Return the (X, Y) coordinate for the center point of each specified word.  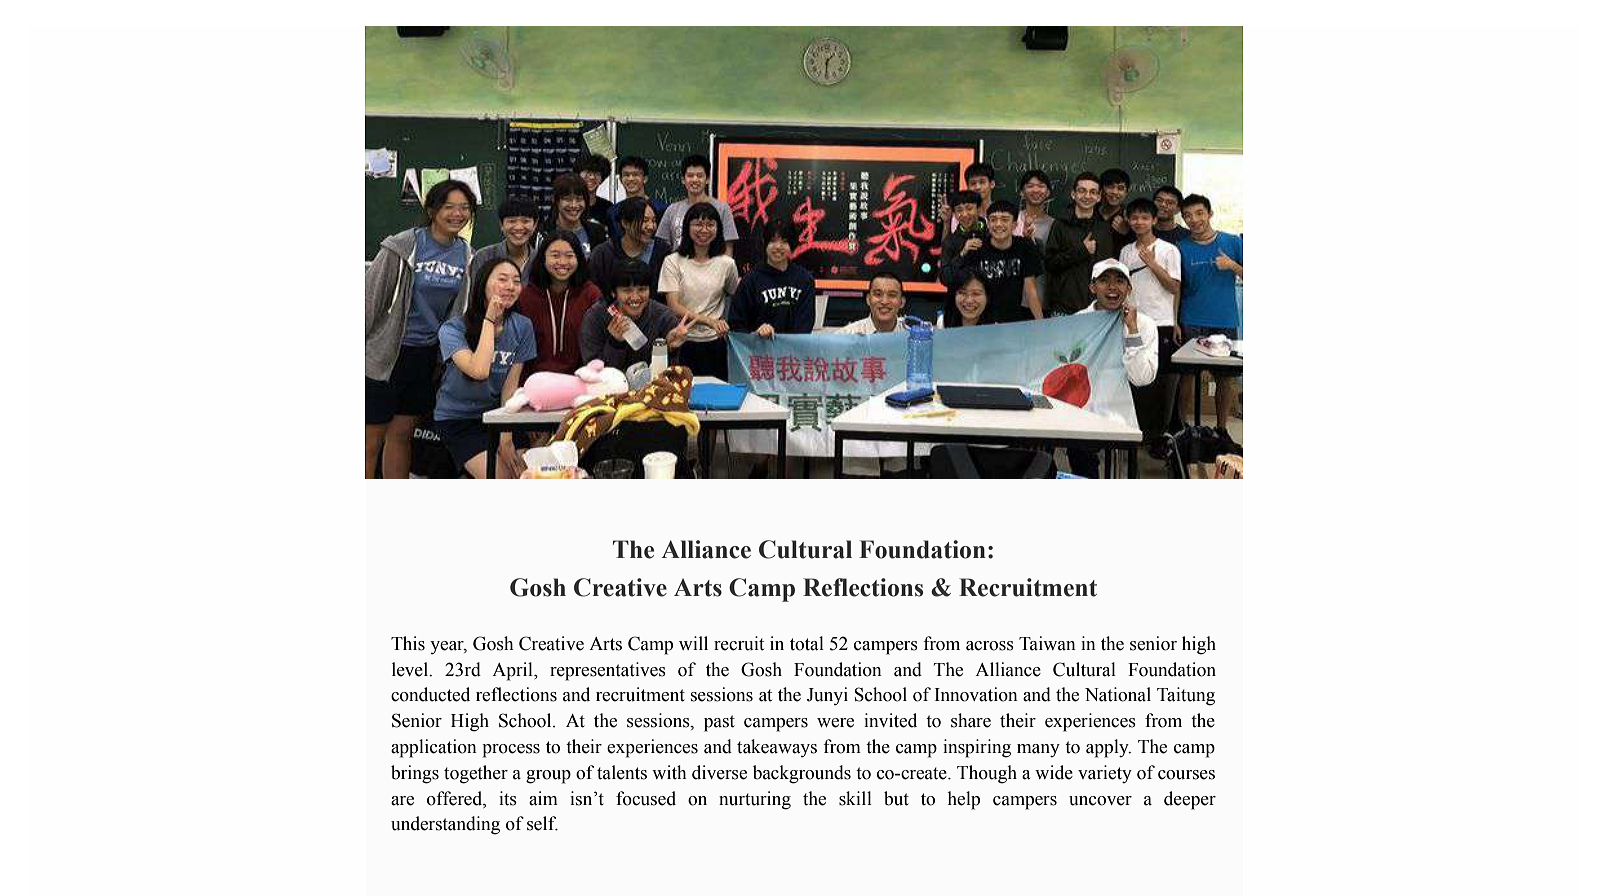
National (1118, 694)
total (807, 643)
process (511, 751)
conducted (430, 694)
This (408, 643)
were (835, 723)
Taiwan (1047, 643)
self (542, 823)
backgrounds (802, 774)
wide (1054, 772)
